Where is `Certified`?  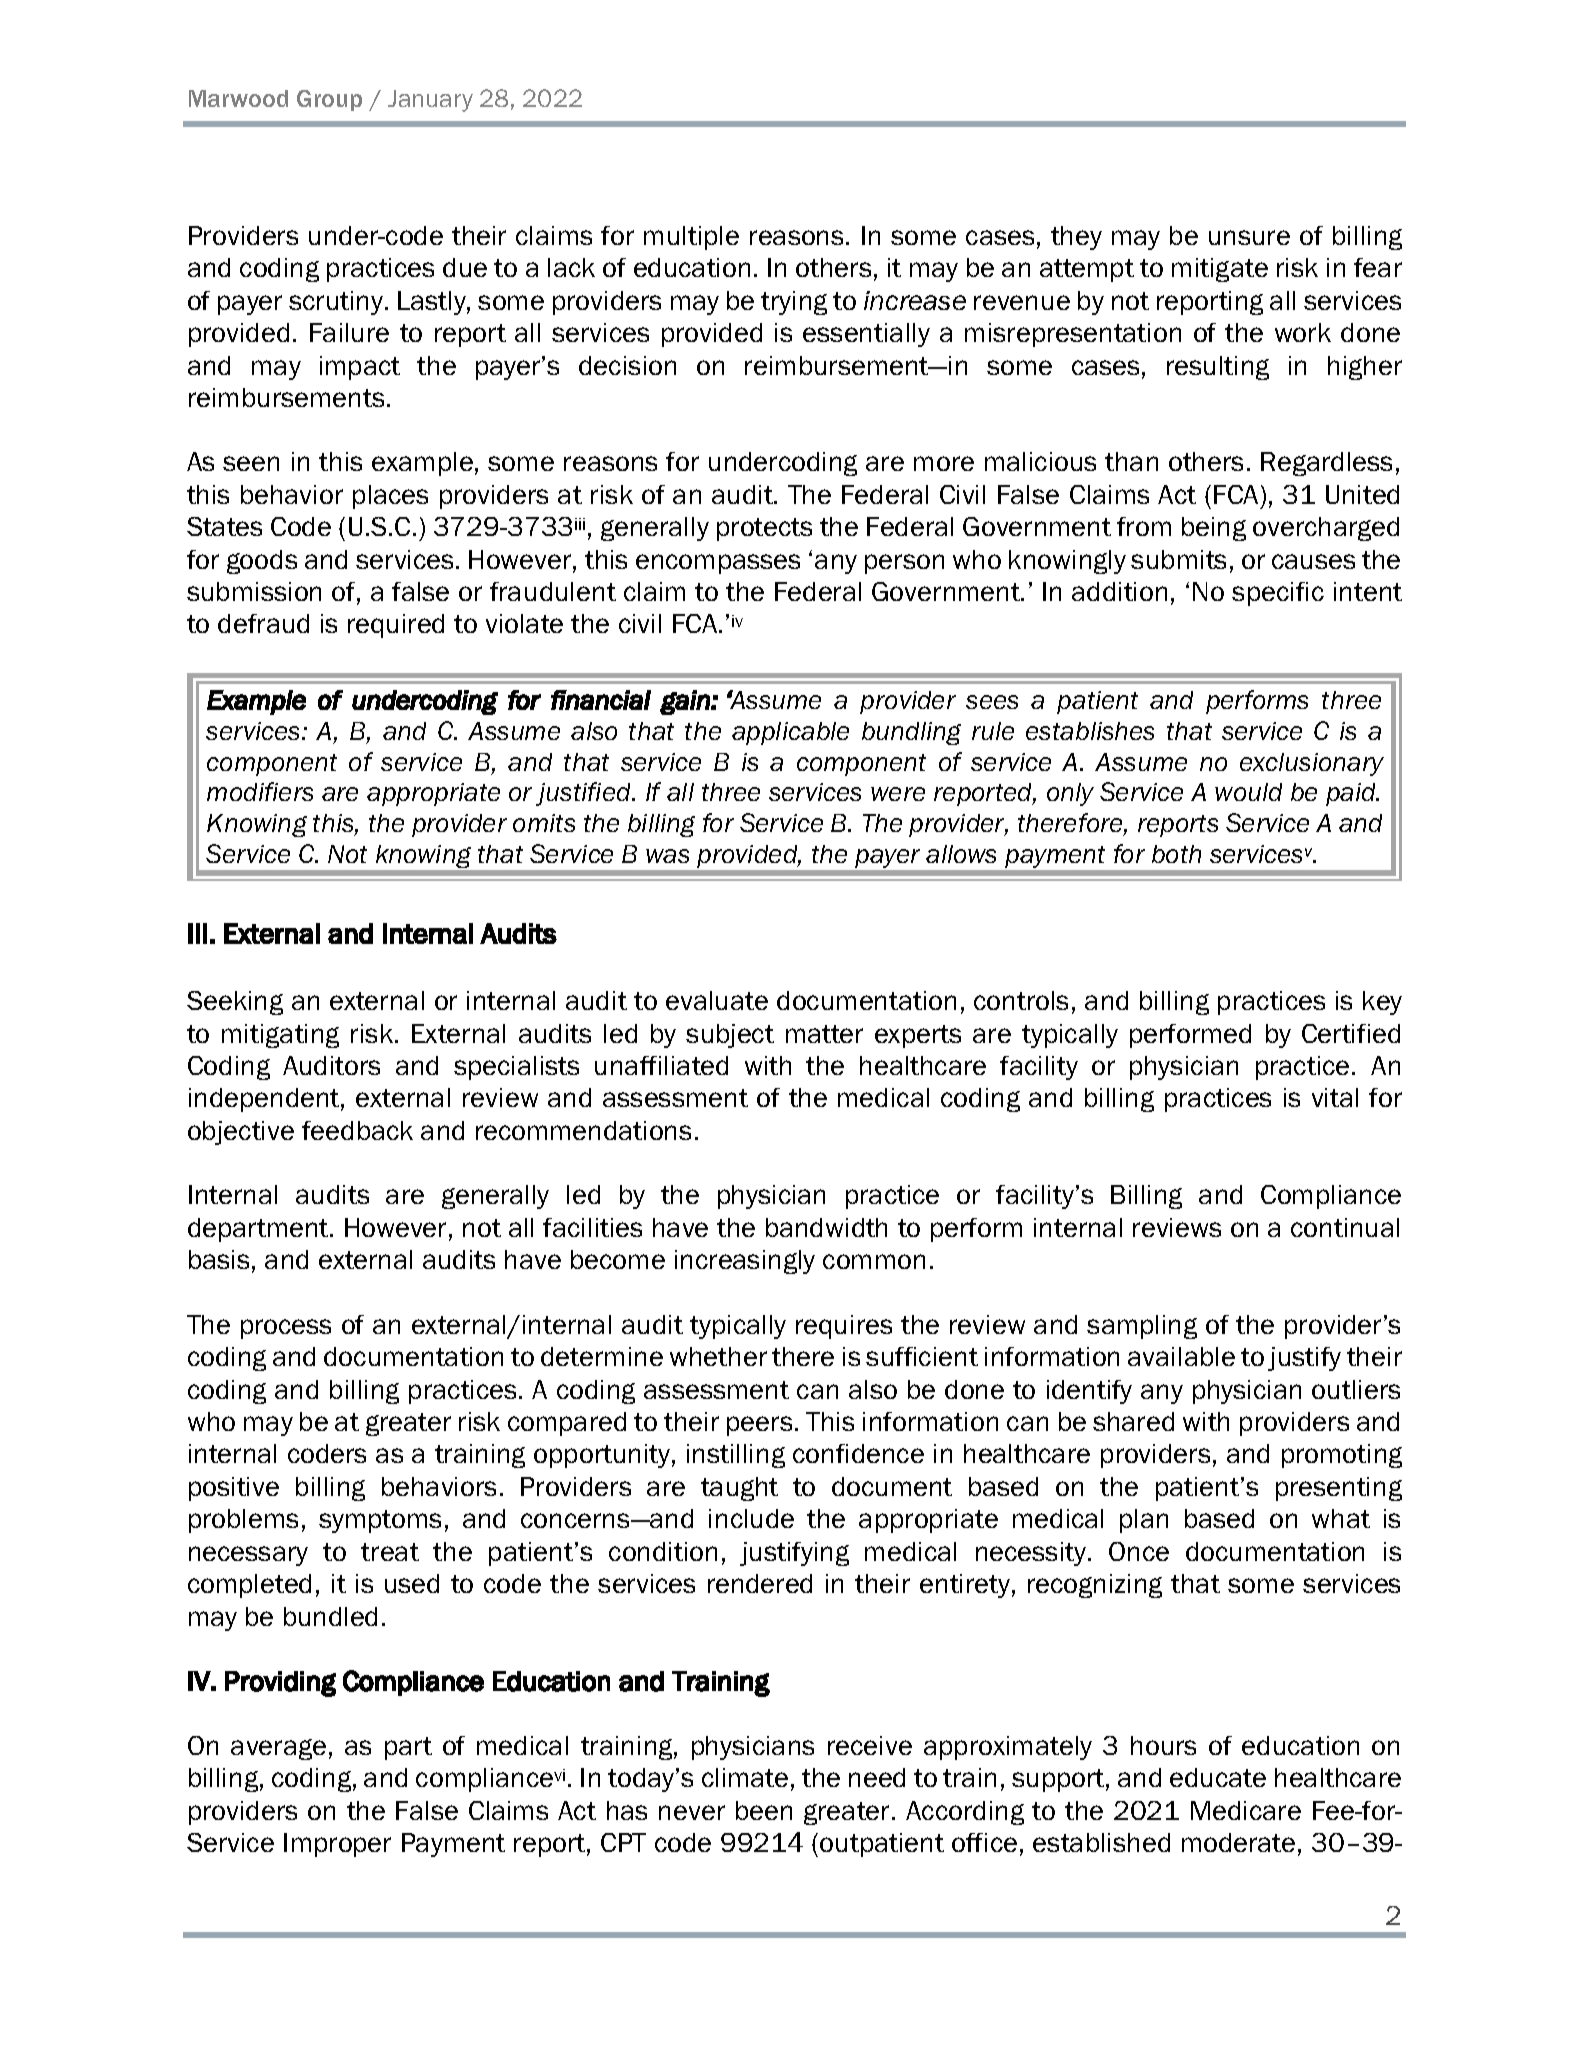
Certified is located at coordinates (1351, 1033).
